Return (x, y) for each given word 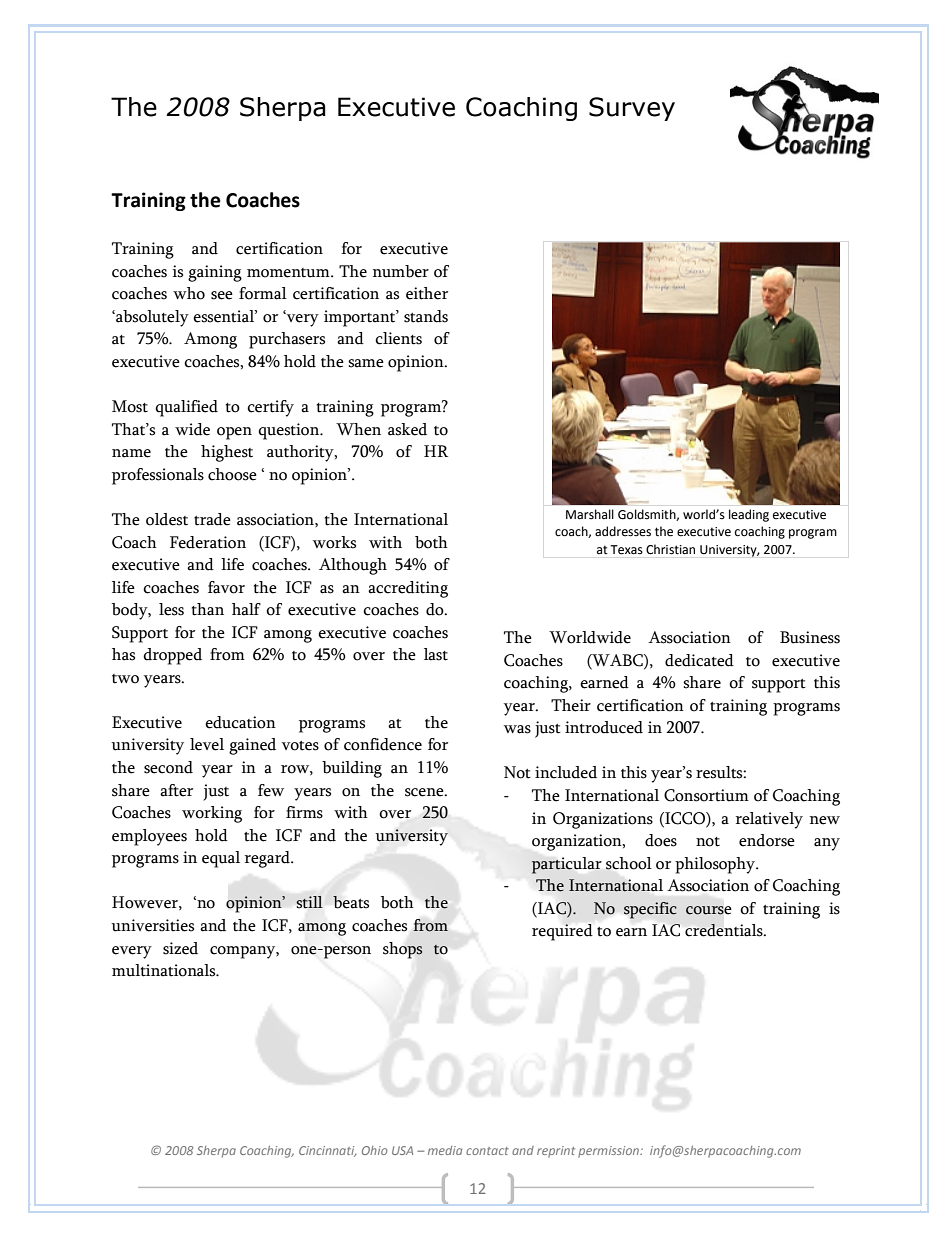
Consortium (706, 795)
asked (407, 429)
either (427, 293)
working (212, 814)
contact (487, 1151)
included (566, 772)
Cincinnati (327, 1151)
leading (749, 515)
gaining (215, 273)
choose (232, 474)
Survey (632, 109)
